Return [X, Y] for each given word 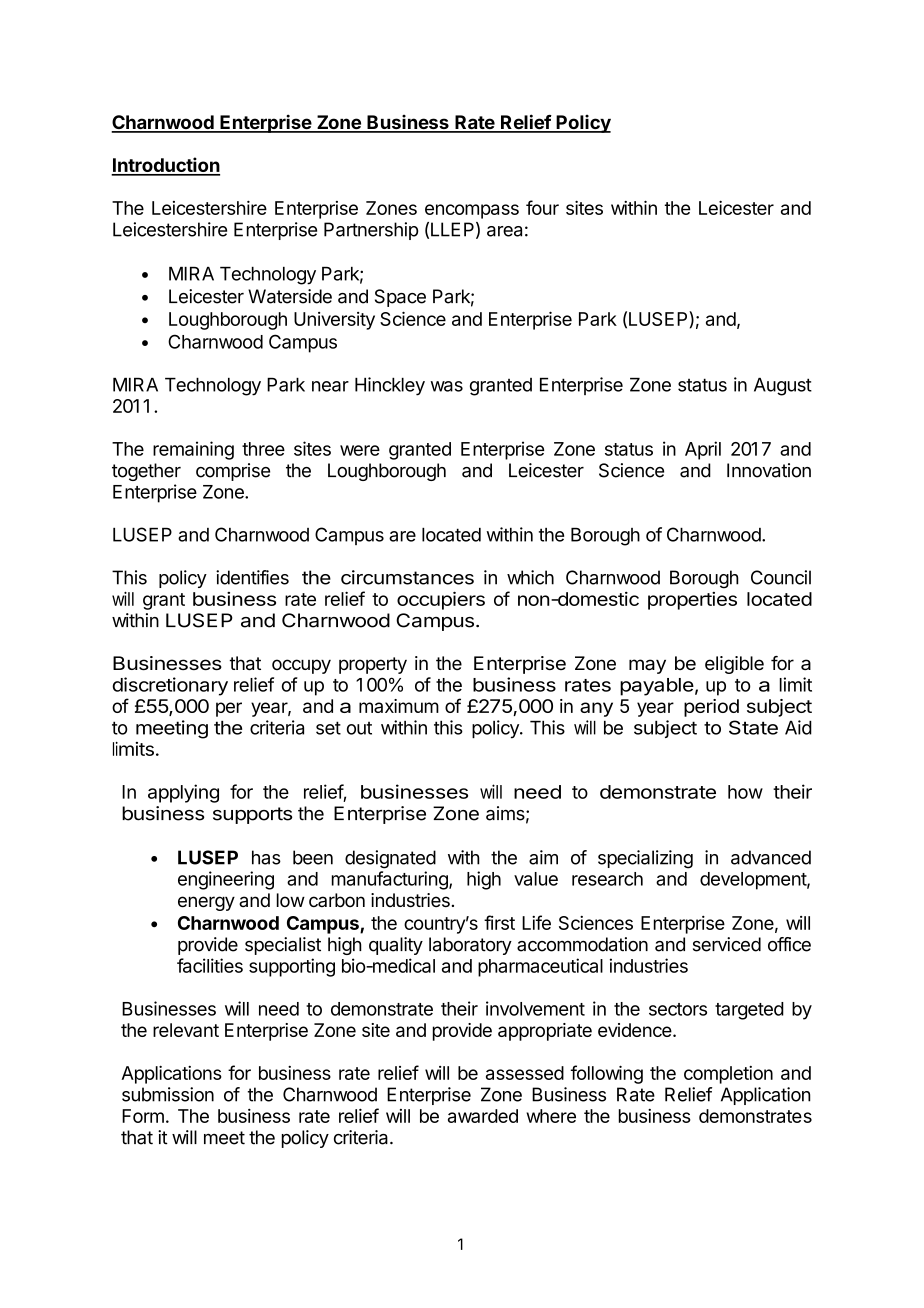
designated [390, 859]
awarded [483, 1116]
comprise [233, 472]
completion [728, 1075]
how [745, 792]
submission [168, 1094]
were [360, 450]
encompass [472, 211]
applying [183, 793]
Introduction [165, 166]
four [542, 207]
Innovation [769, 470]
